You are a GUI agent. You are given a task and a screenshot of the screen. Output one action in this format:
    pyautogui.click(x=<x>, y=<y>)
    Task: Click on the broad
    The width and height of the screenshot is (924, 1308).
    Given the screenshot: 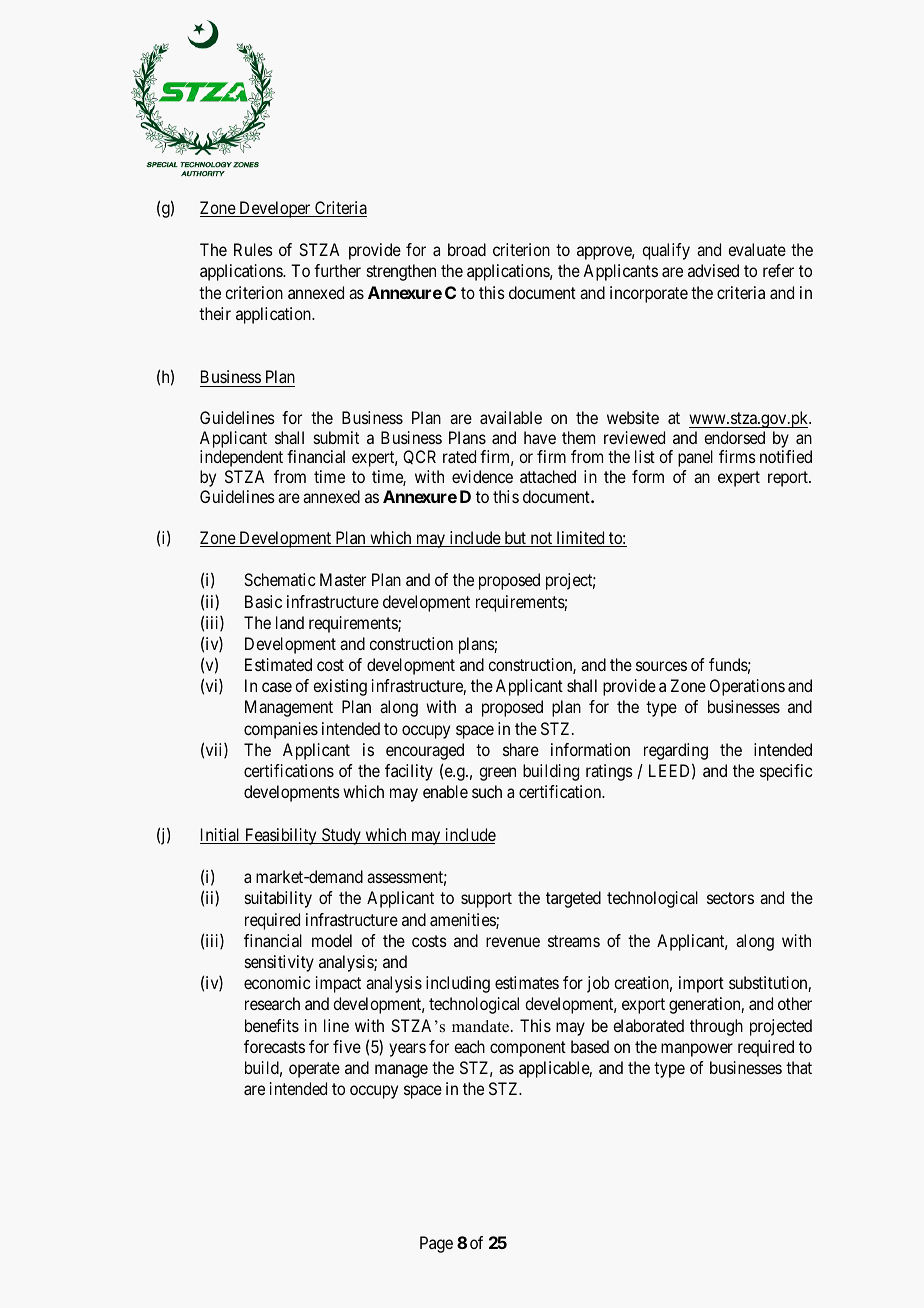 What is the action you would take?
    pyautogui.click(x=467, y=249)
